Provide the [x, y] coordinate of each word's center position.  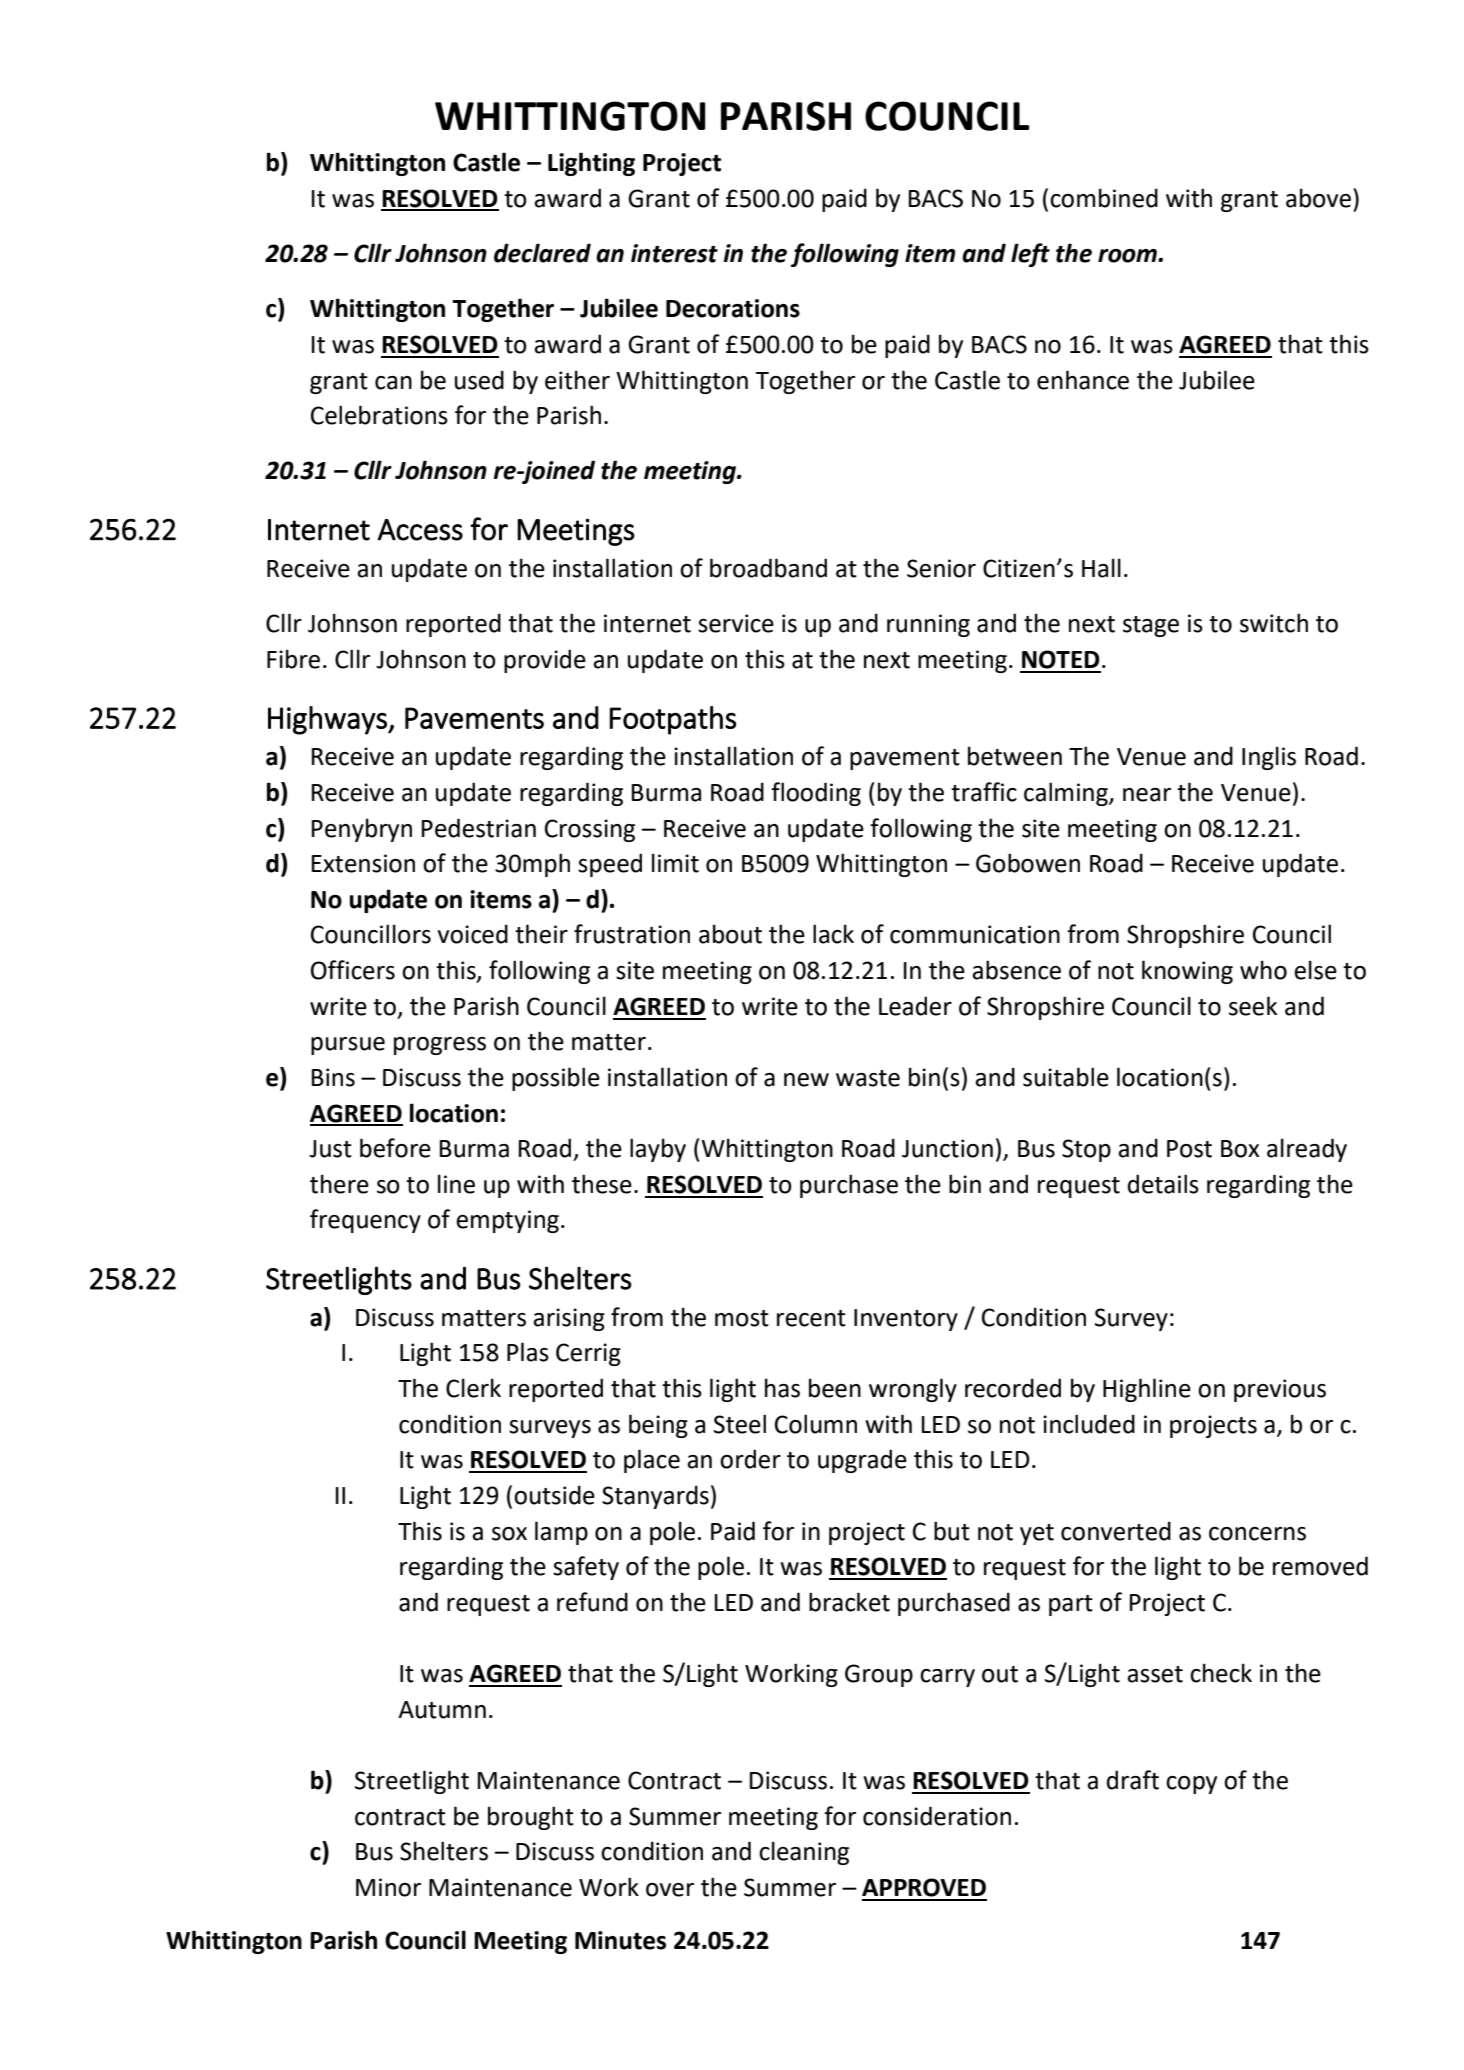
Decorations [733, 308]
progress [440, 1046]
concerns [1257, 1534]
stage [1151, 626]
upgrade [862, 1461]
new [806, 1080]
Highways [328, 720]
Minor [388, 1887]
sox [509, 1534]
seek [1253, 1006]
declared [542, 253]
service [736, 623]
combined [1104, 198]
